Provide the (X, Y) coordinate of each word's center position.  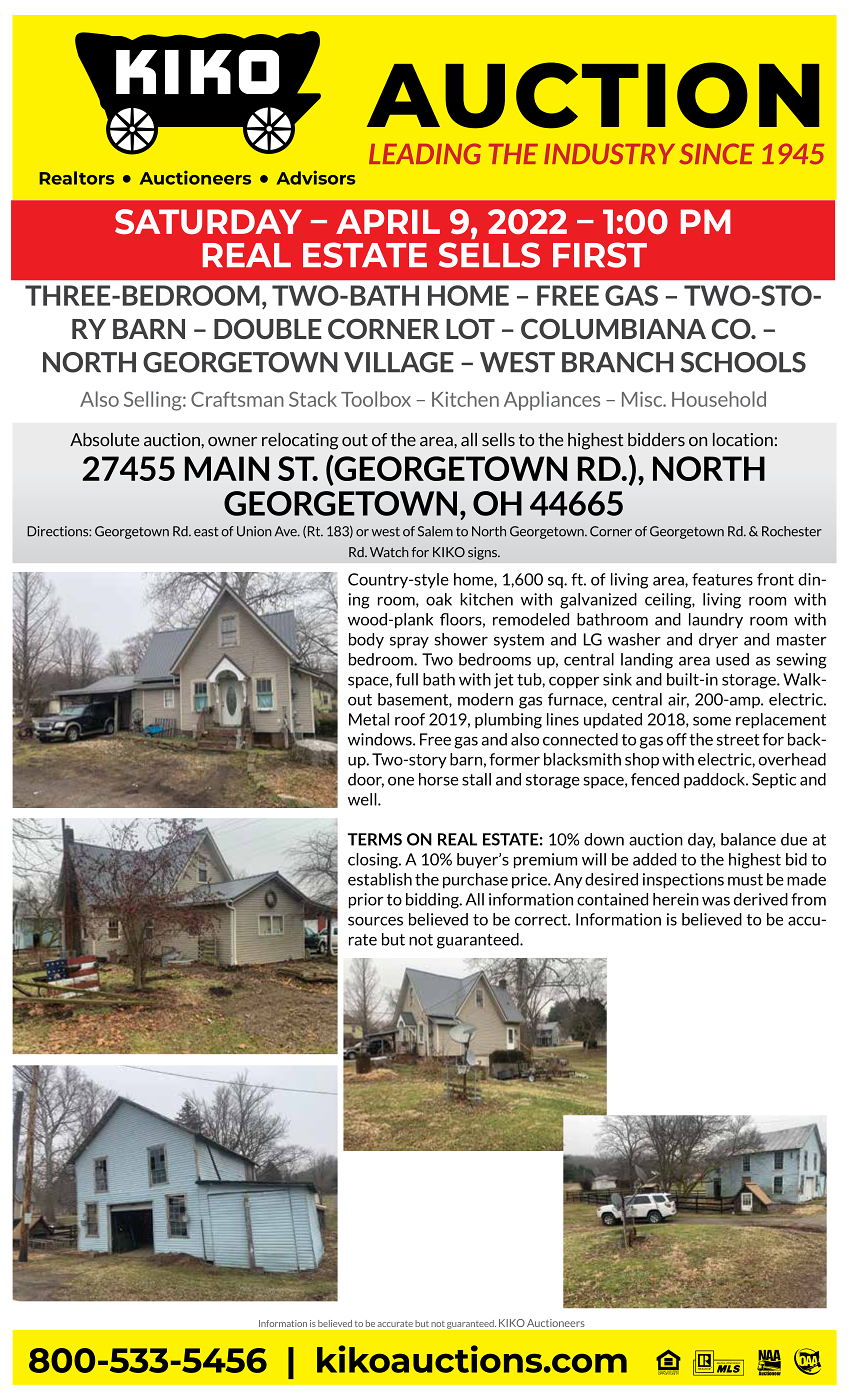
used (732, 659)
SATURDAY (208, 221)
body (366, 641)
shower (461, 639)
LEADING (425, 154)
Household (719, 399)
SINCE (717, 154)
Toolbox (376, 399)
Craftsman (237, 399)
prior (366, 901)
